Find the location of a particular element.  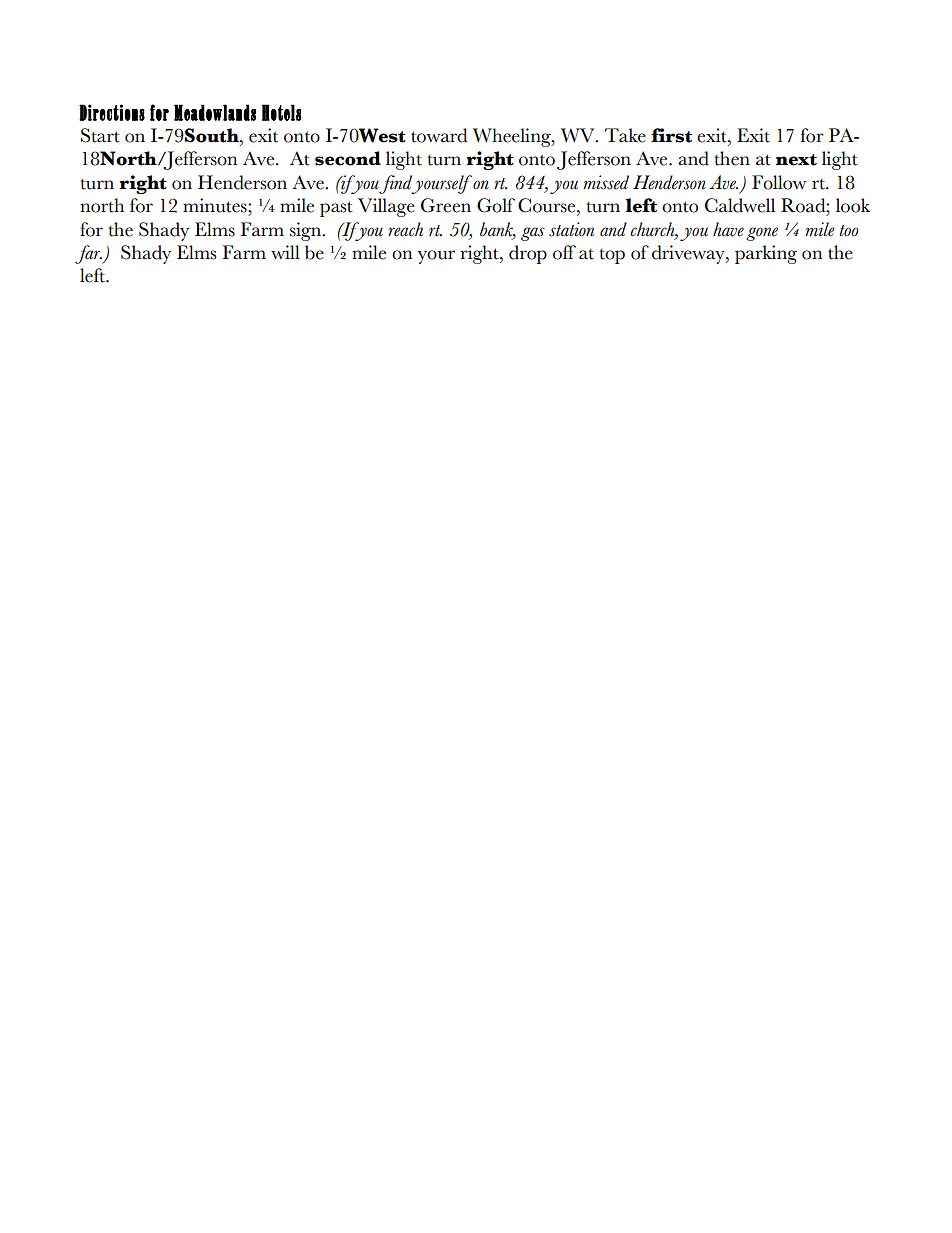

first is located at coordinates (671, 135).
